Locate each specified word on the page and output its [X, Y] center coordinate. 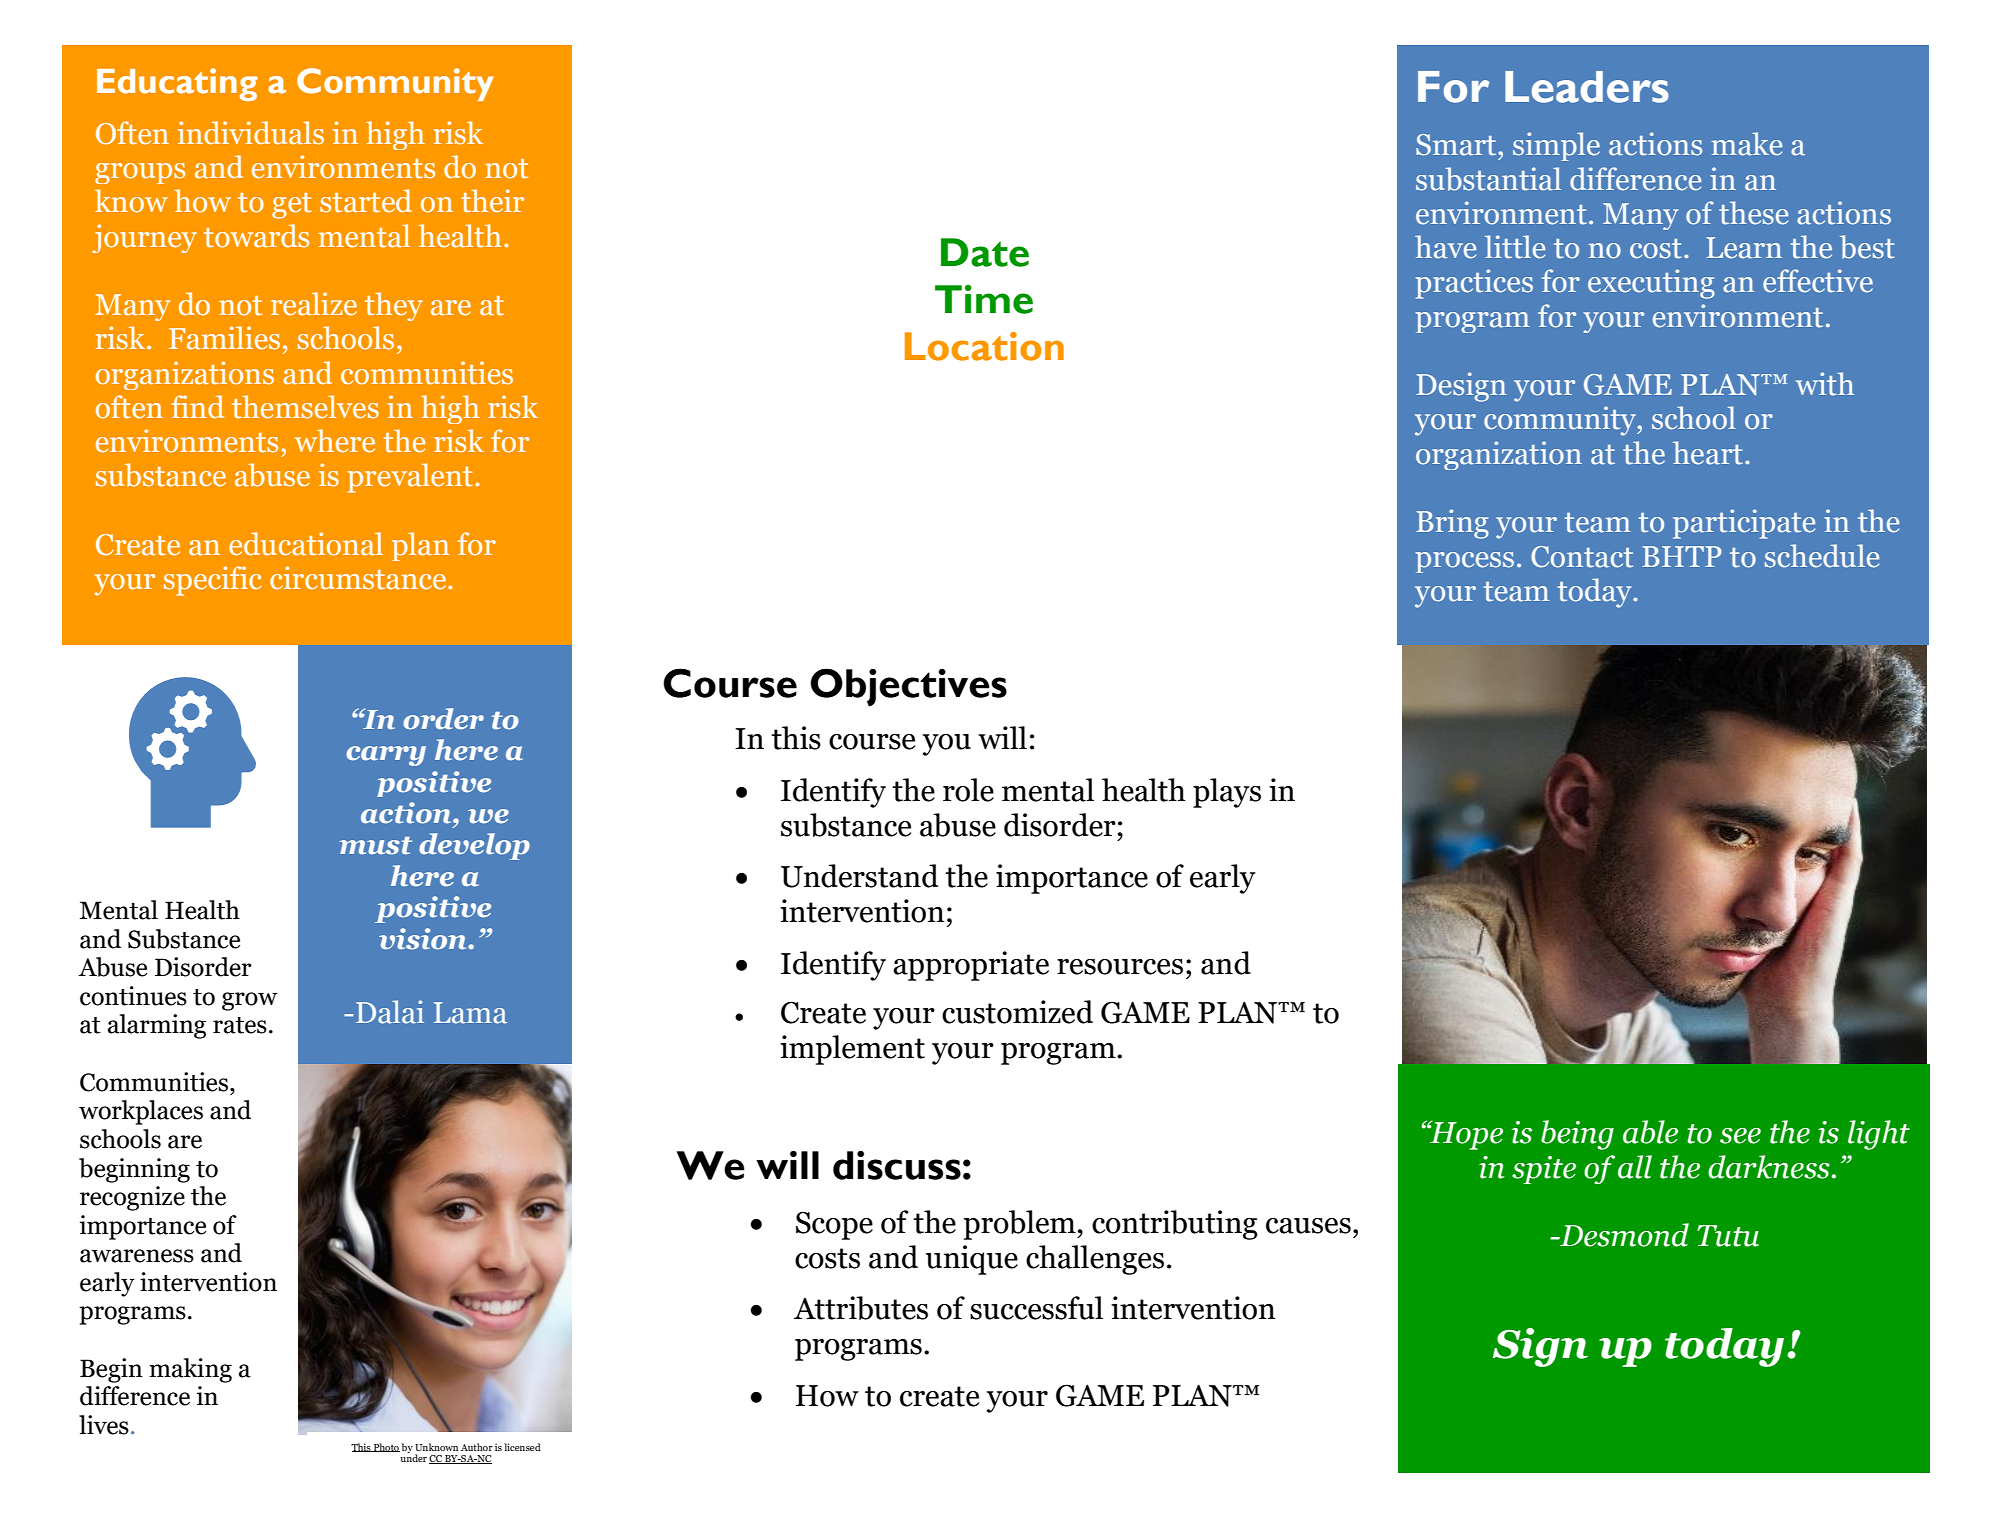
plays [1227, 793]
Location [984, 346]
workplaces [141, 1112]
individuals [251, 133]
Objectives [908, 687]
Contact [1582, 557]
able [1650, 1132]
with [1825, 384]
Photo [386, 1447]
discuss [897, 1165]
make [1746, 144]
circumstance [359, 578]
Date [985, 252]
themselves [305, 407]
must [375, 846]
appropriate [971, 966]
